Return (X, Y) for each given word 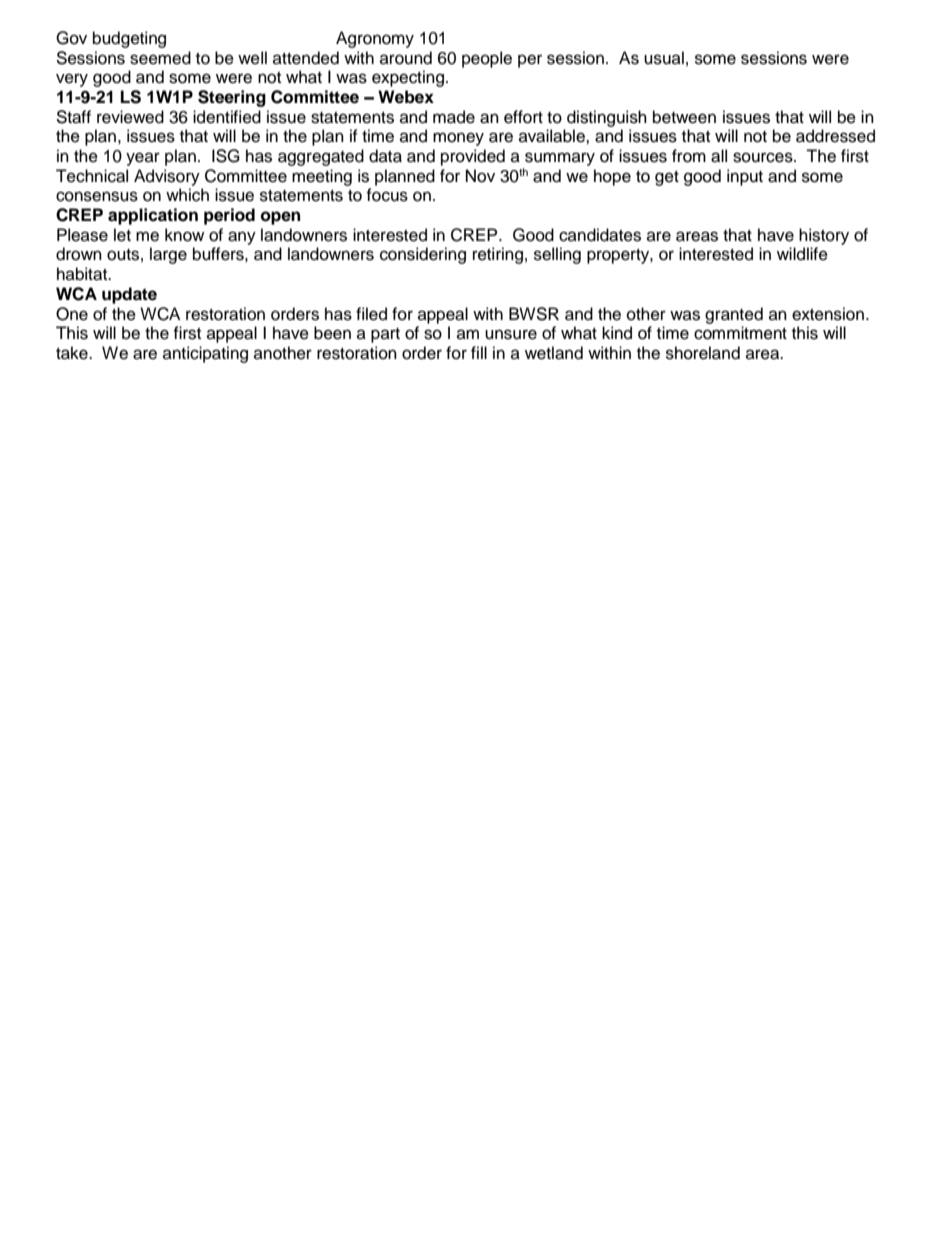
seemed (160, 58)
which (187, 195)
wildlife (802, 254)
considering (423, 255)
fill (479, 352)
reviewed (130, 117)
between (684, 117)
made (454, 117)
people (487, 59)
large (168, 255)
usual (664, 58)
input (745, 177)
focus (387, 195)
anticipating (205, 354)
